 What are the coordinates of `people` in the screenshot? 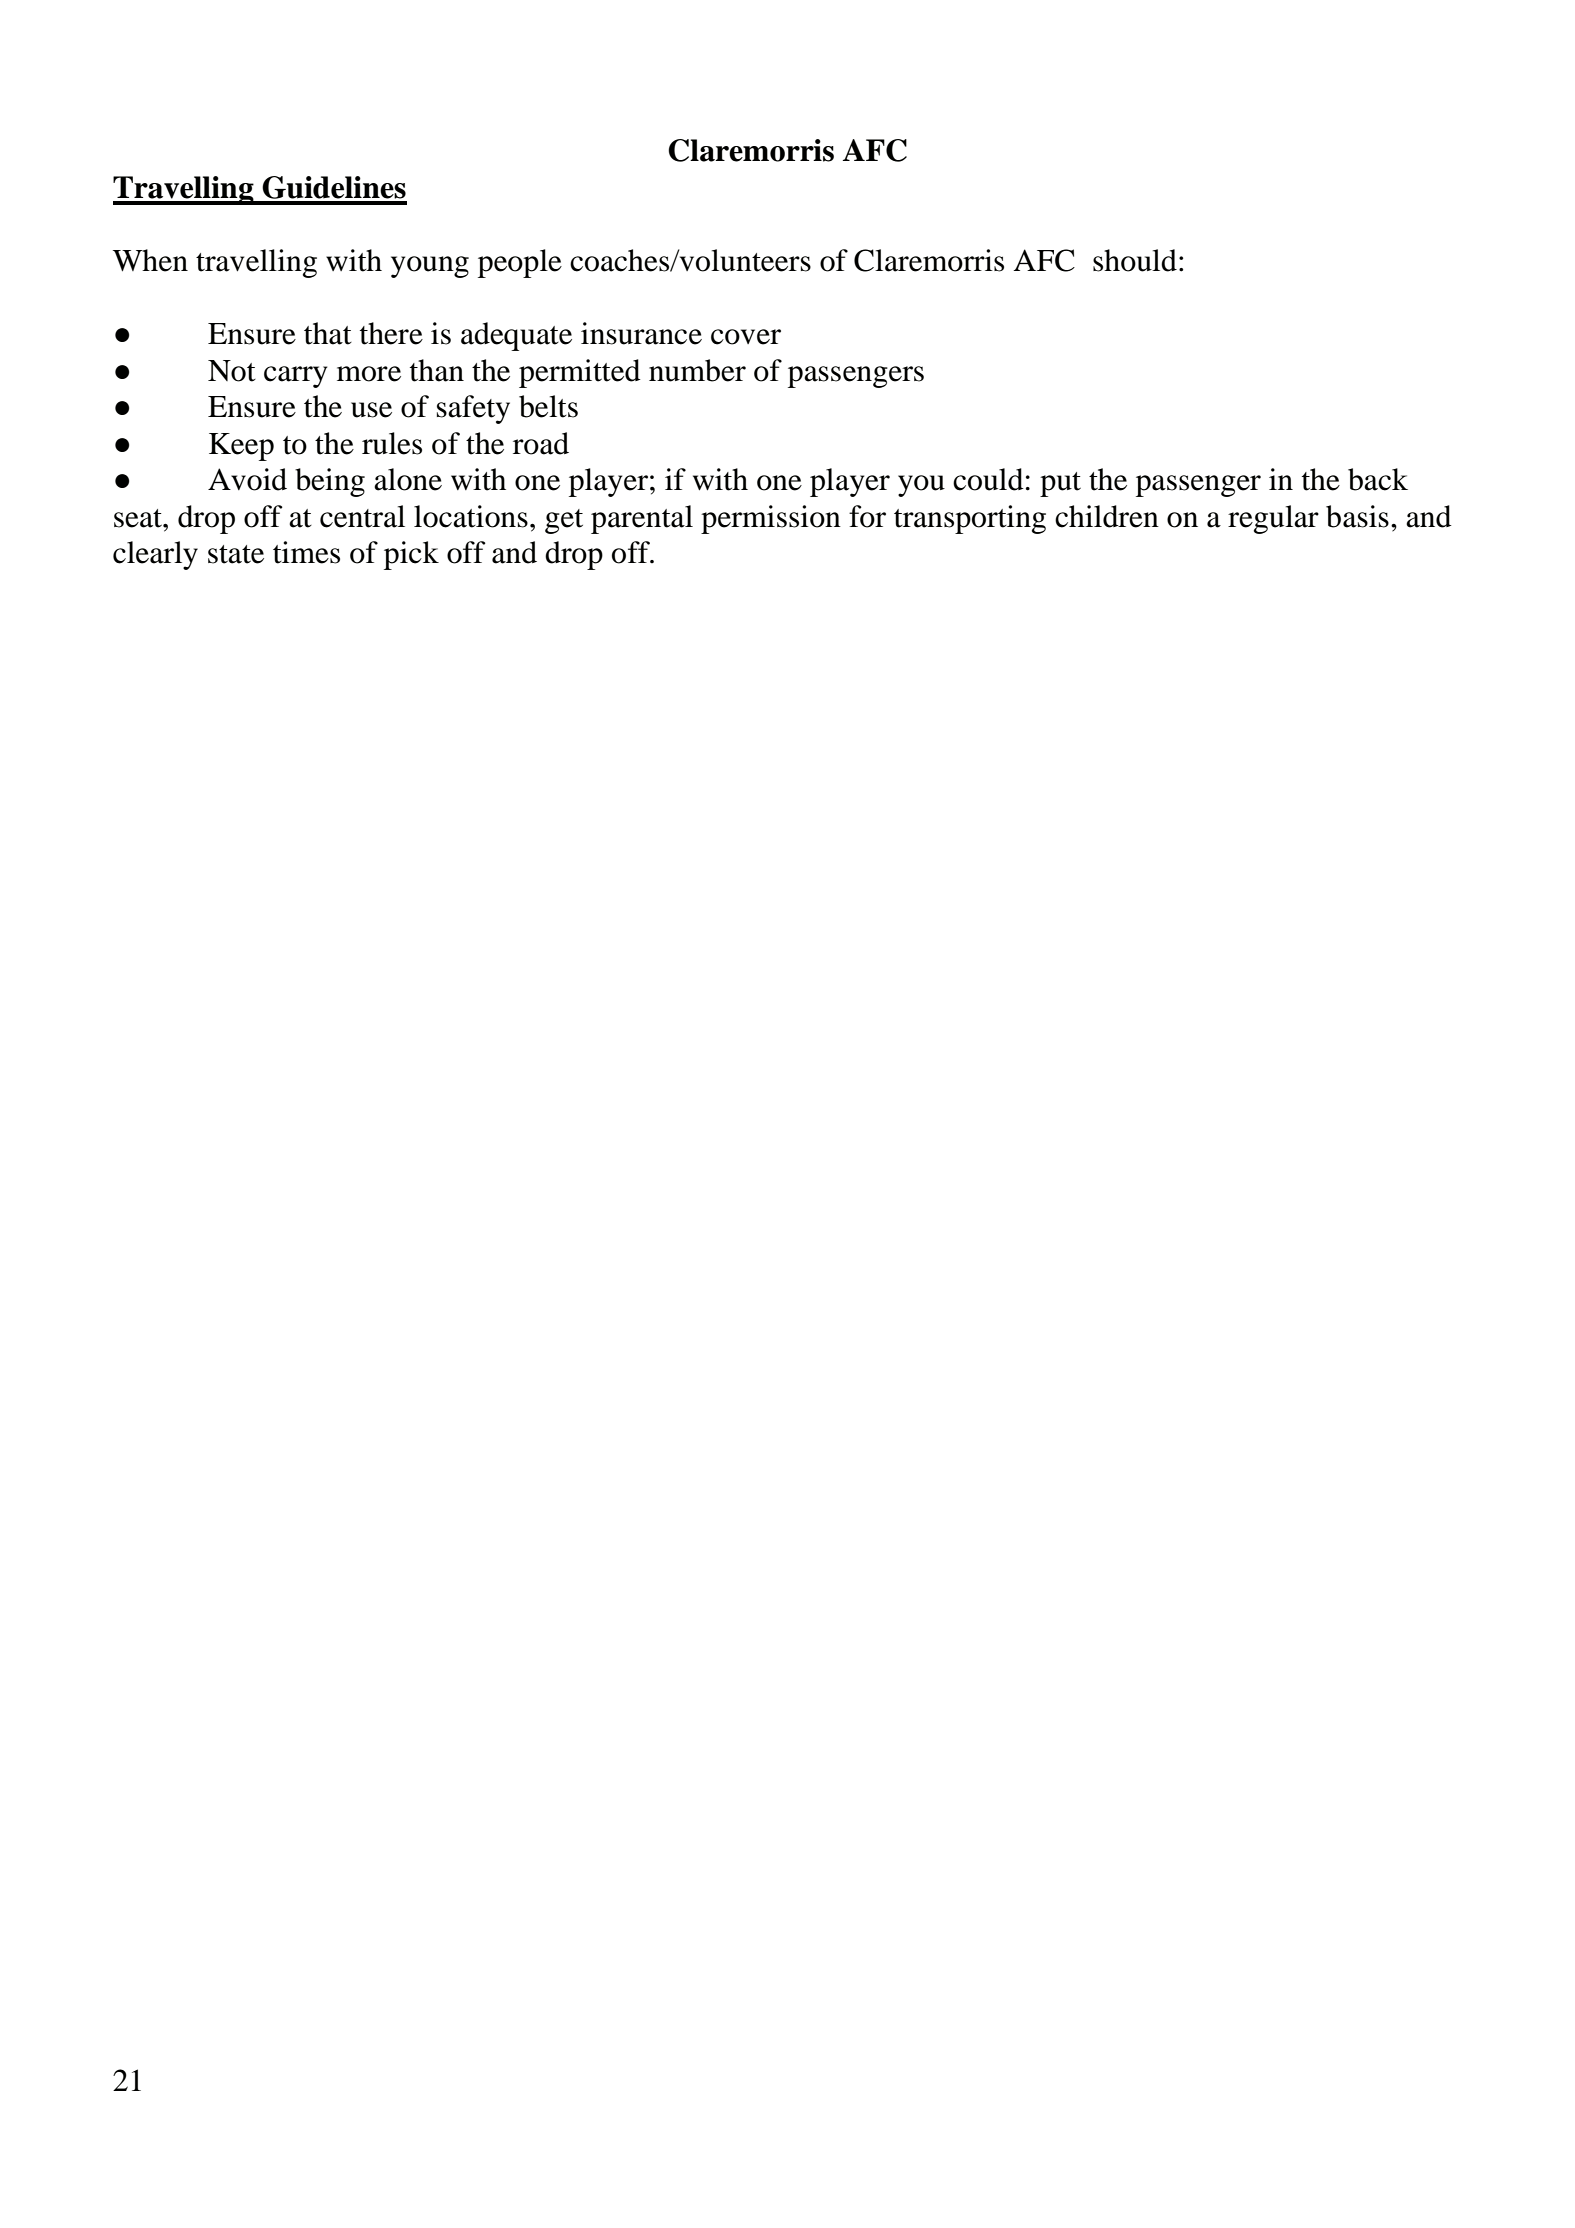 It's located at (520, 263).
